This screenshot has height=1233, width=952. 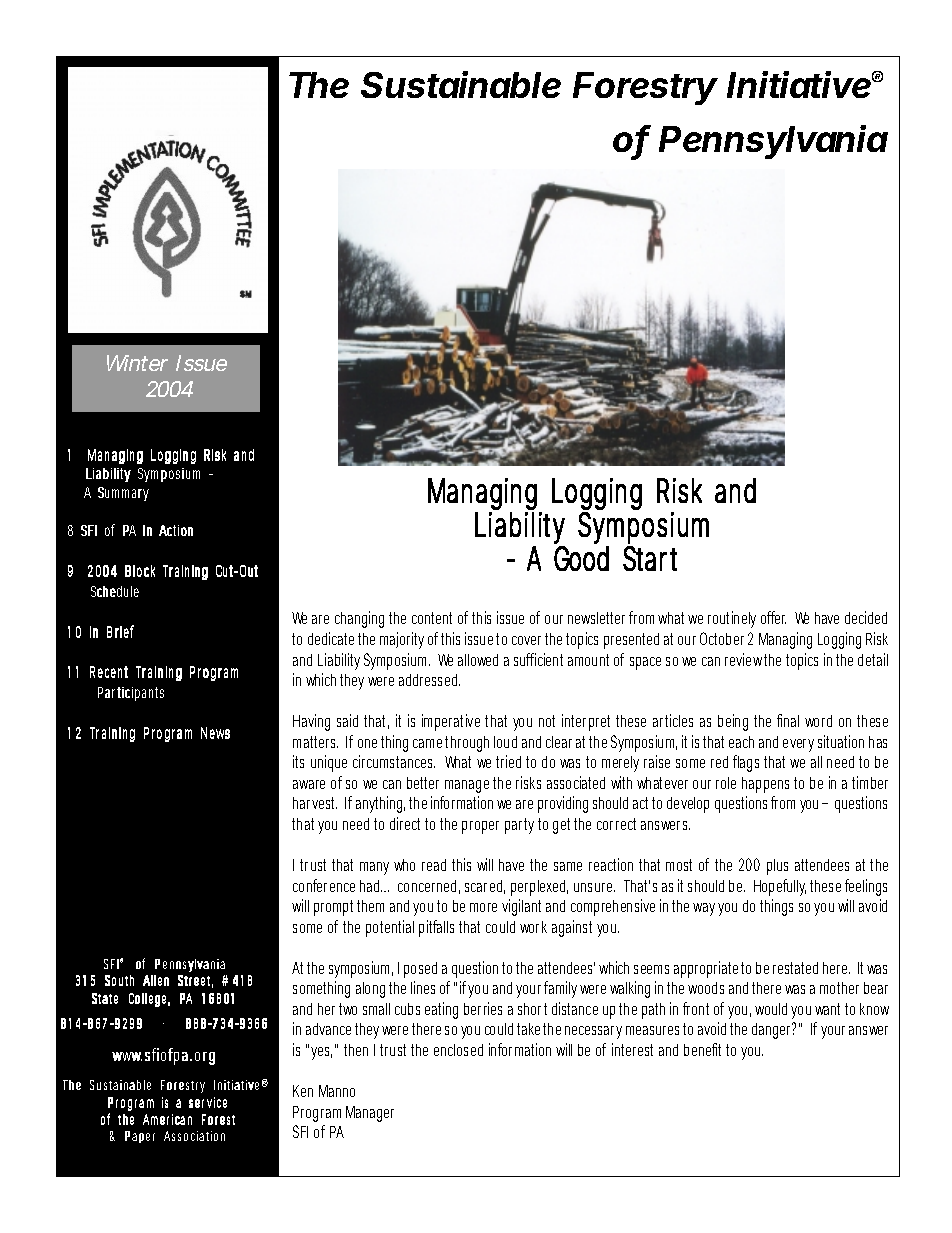 What do you see at coordinates (773, 617) in the screenshot?
I see `offer` at bounding box center [773, 617].
